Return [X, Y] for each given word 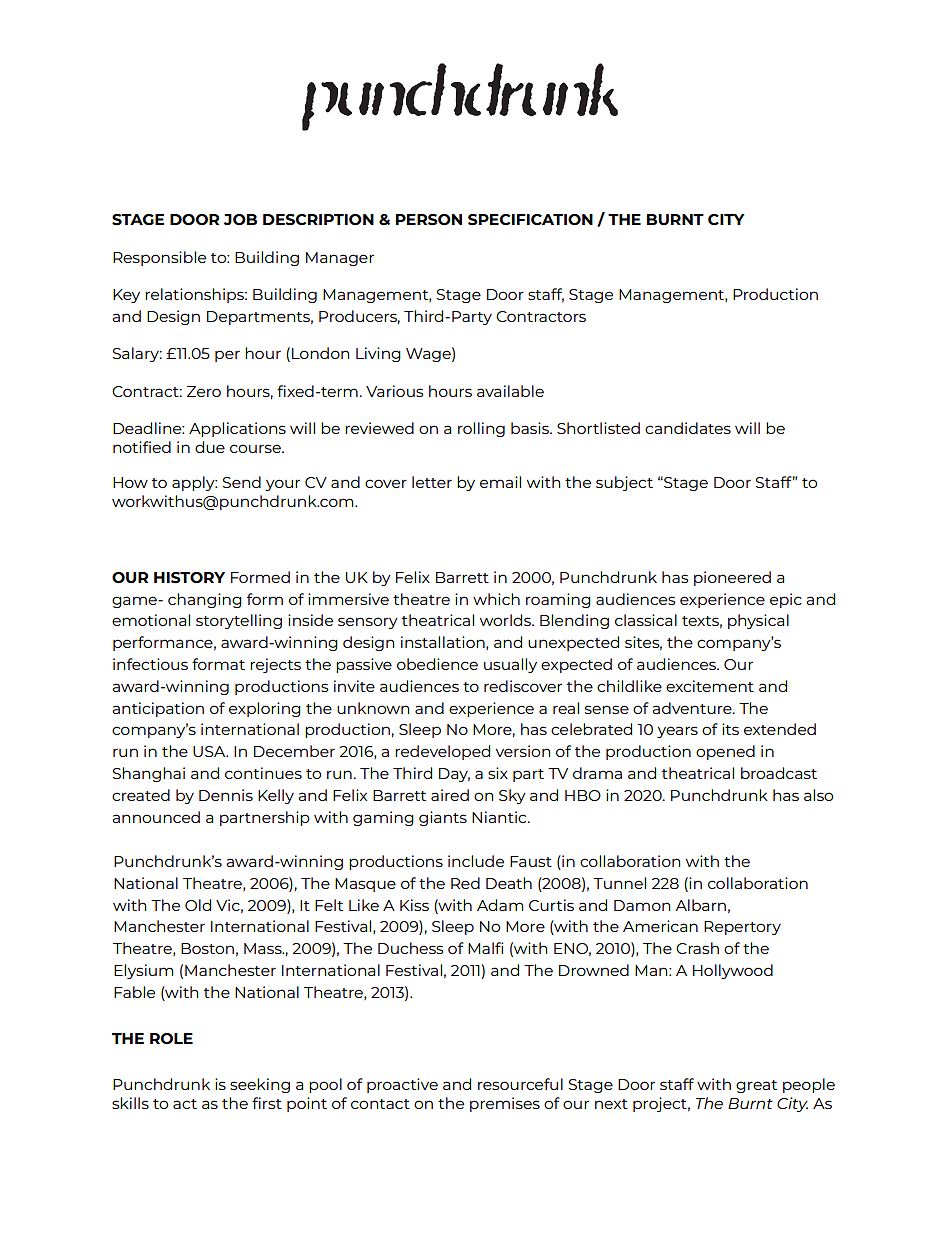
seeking [260, 1085]
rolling [481, 429]
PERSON [429, 220]
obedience [437, 664]
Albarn [700, 905]
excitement [710, 686]
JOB [240, 219]
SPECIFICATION [530, 220]
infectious [150, 664]
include [476, 861]
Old [198, 905]
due [210, 447]
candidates [688, 428]
